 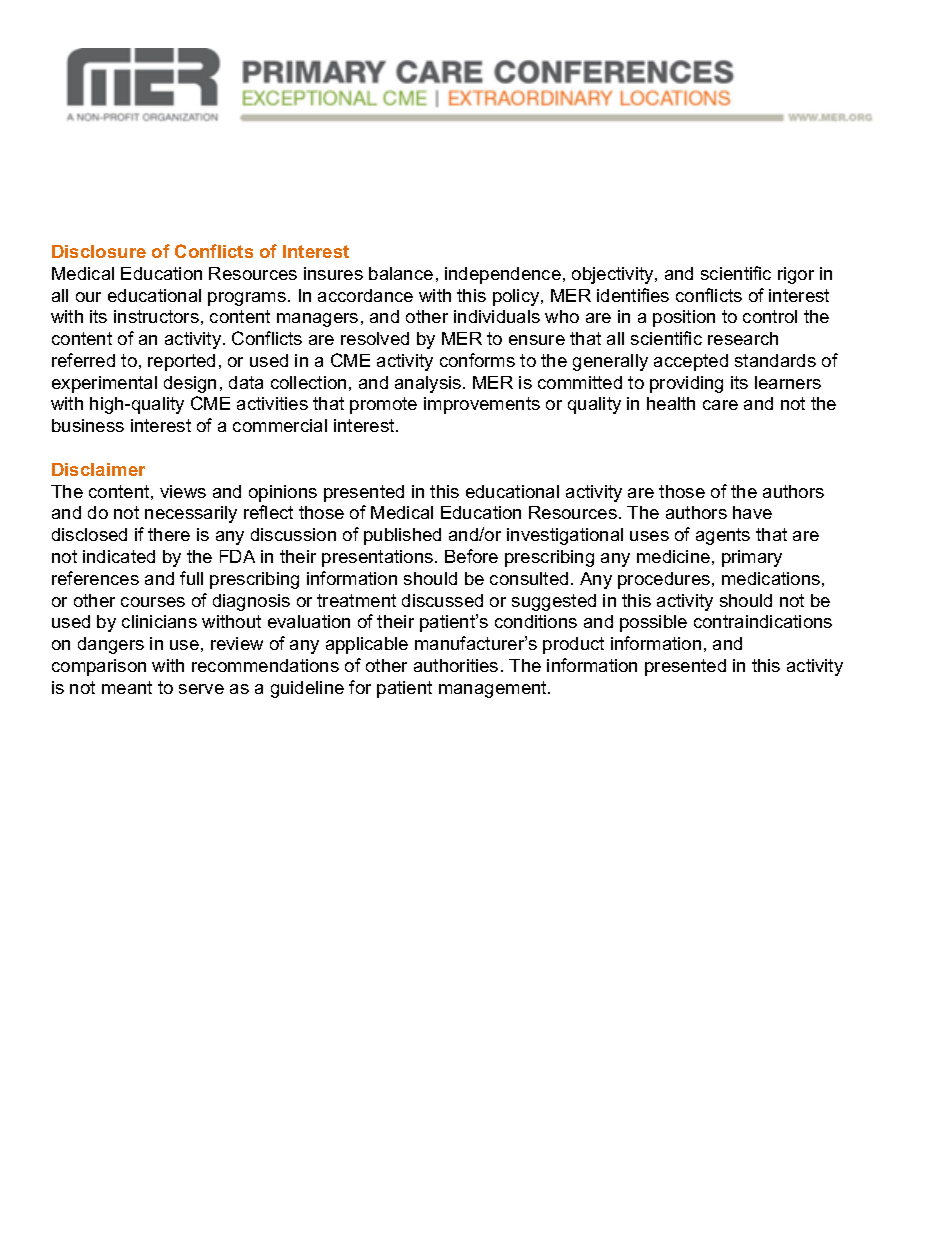 What do you see at coordinates (456, 665) in the screenshot?
I see `authorities` at bounding box center [456, 665].
